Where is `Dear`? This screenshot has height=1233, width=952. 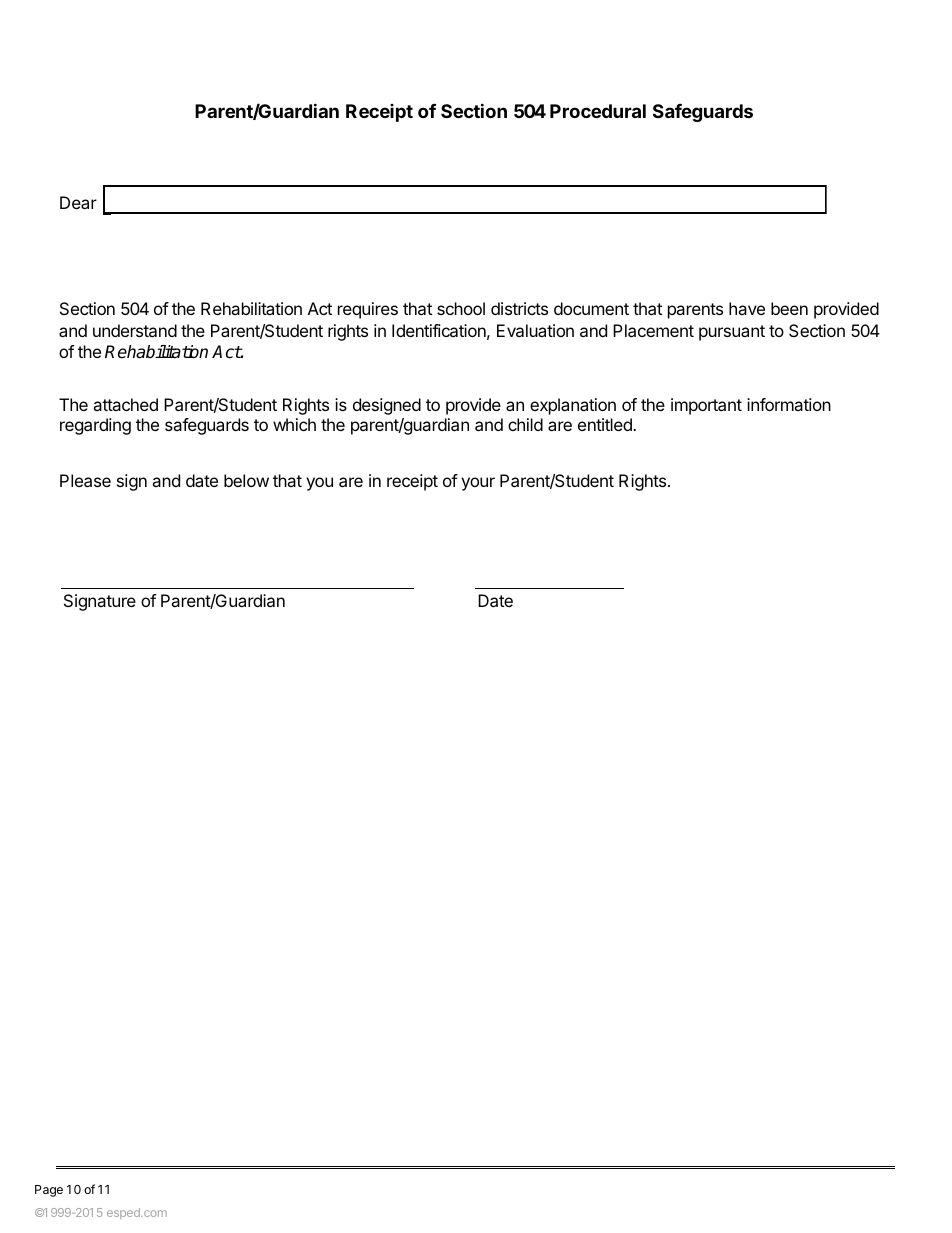 Dear is located at coordinates (78, 202).
